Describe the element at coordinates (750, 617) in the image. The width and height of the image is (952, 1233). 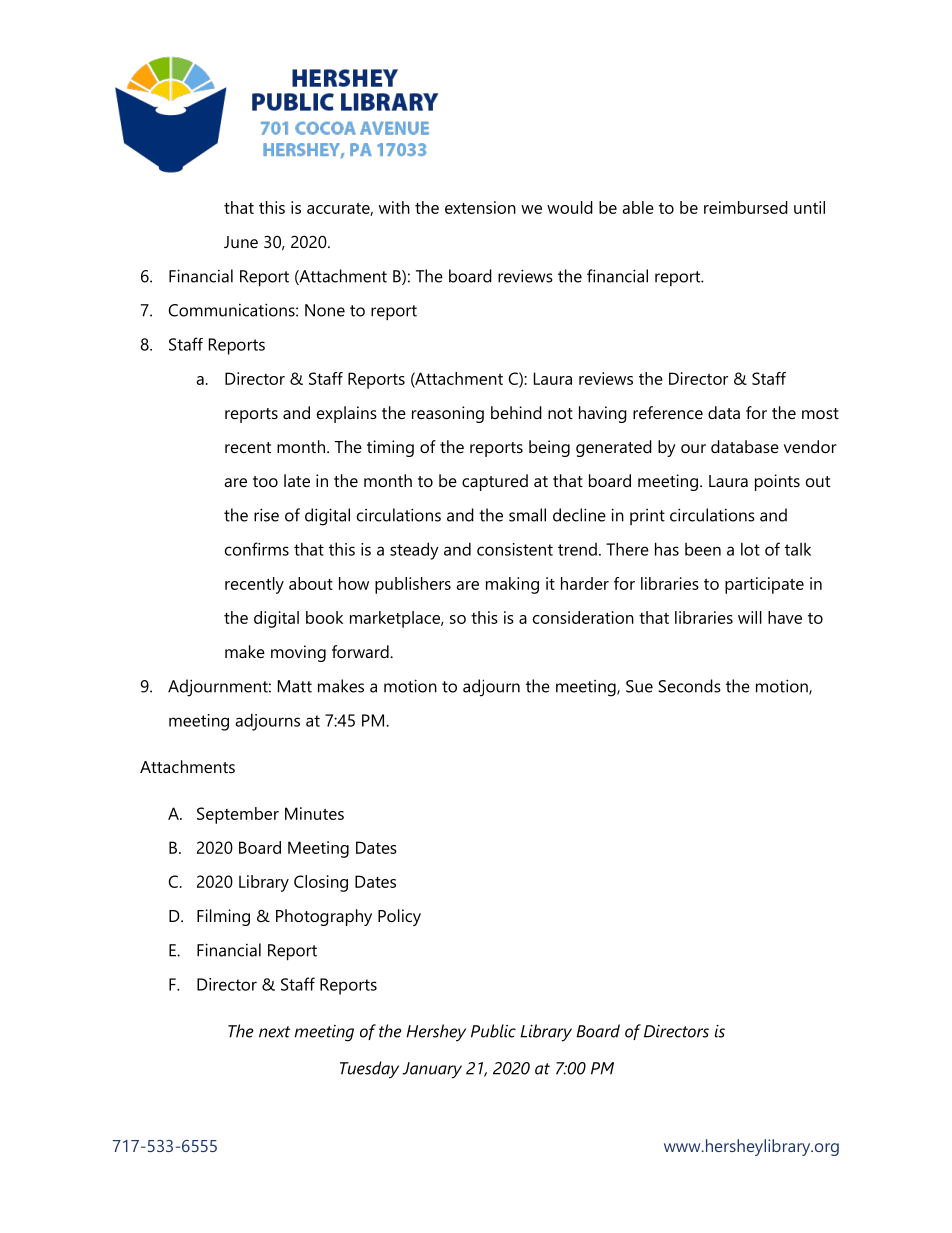
I see `will` at that location.
